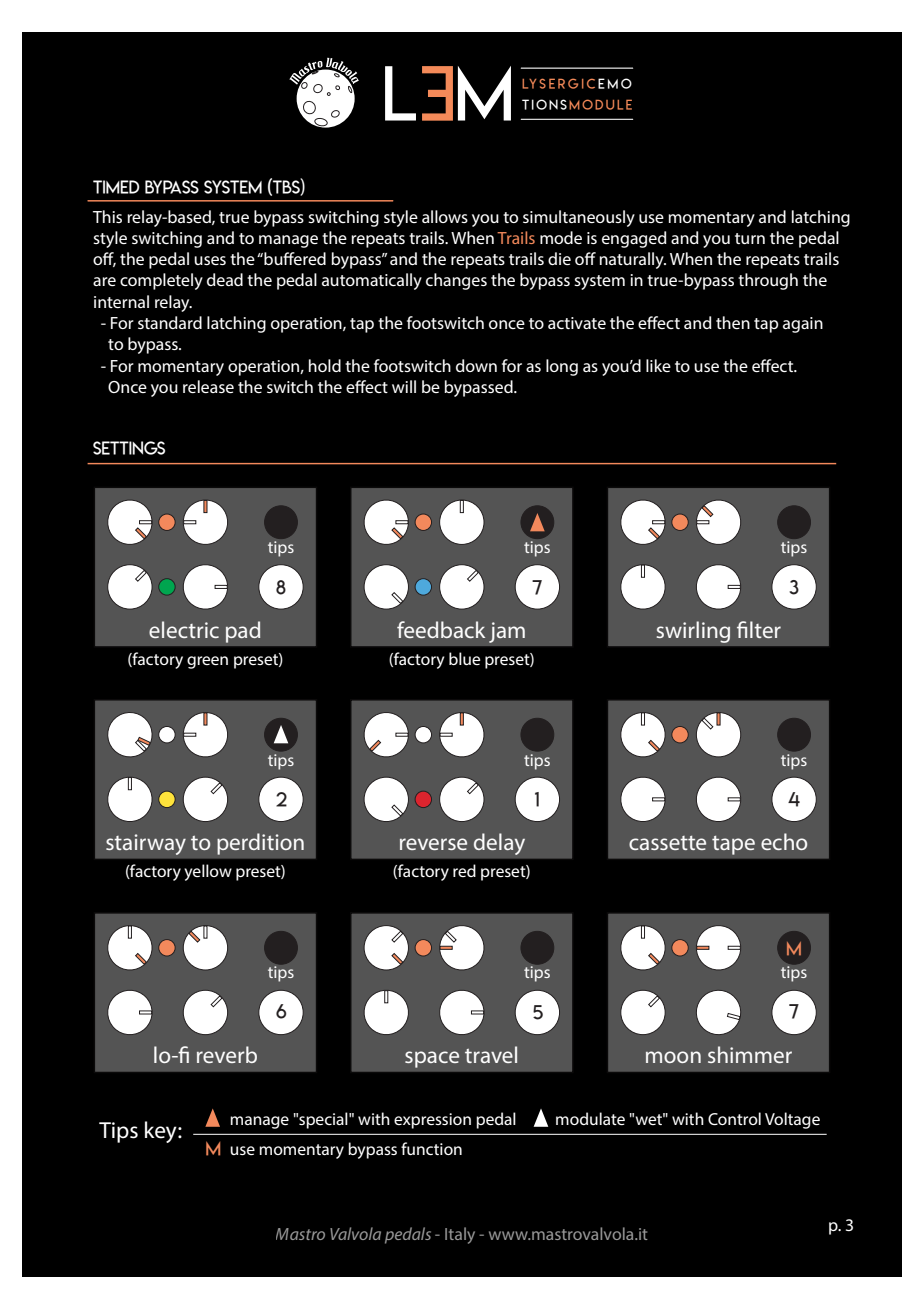 The height and width of the screenshot is (1308, 924). I want to click on reverb, so click(227, 1054).
